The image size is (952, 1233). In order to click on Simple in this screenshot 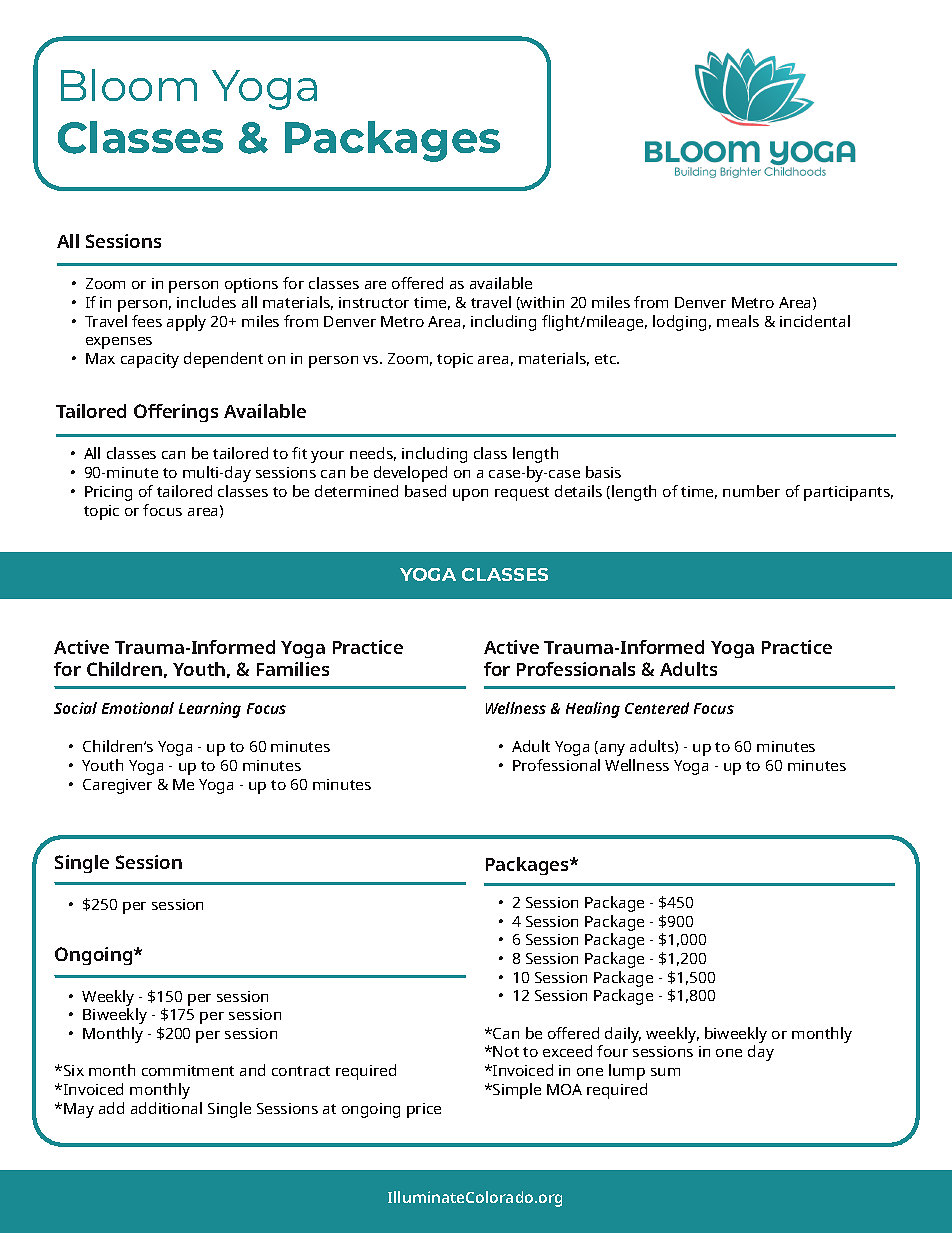, I will do `click(516, 1091)`.
